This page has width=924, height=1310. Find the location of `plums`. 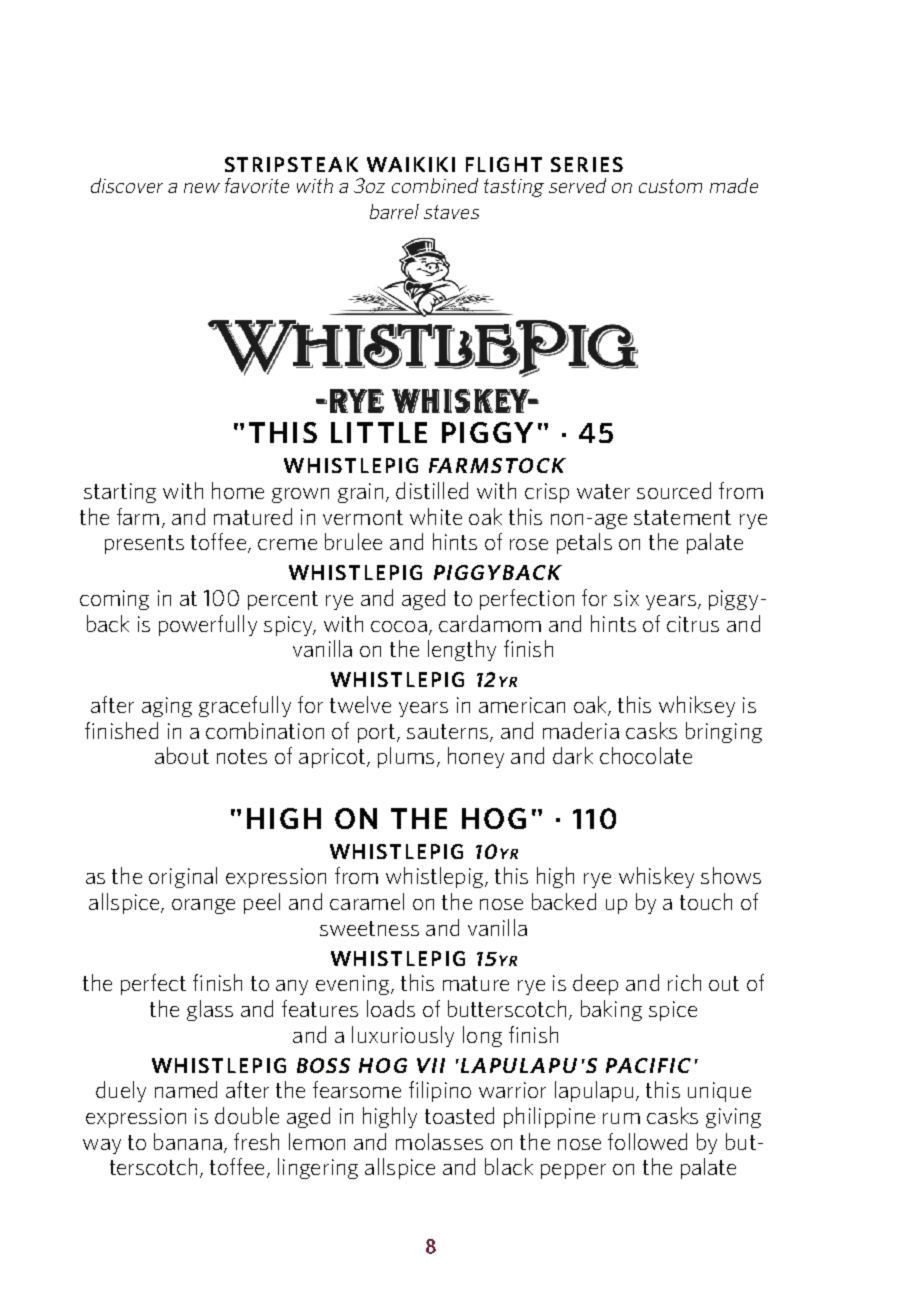

plums is located at coordinates (406, 757).
